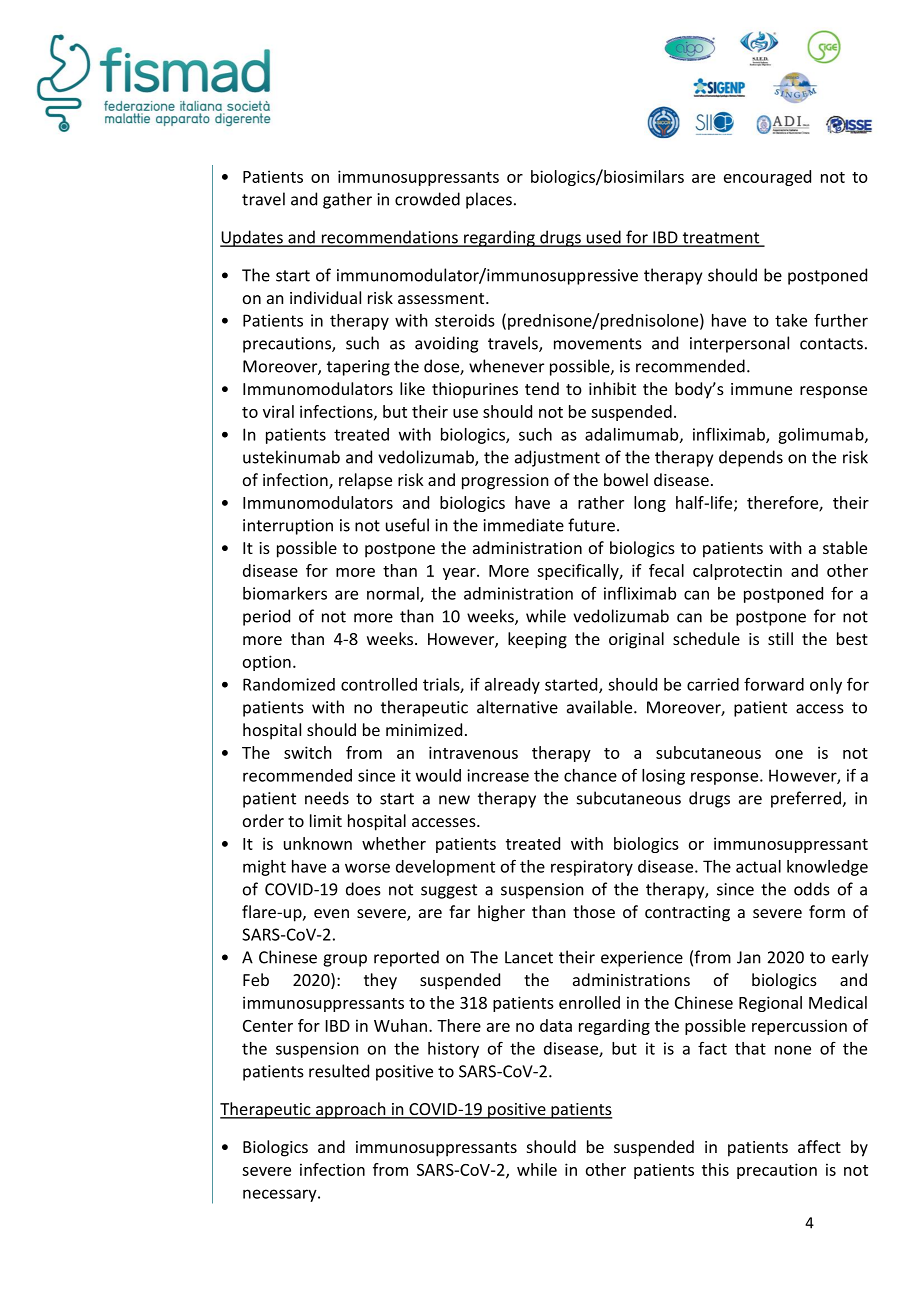  Describe the element at coordinates (351, 1110) in the screenshot. I see `approach` at that location.
